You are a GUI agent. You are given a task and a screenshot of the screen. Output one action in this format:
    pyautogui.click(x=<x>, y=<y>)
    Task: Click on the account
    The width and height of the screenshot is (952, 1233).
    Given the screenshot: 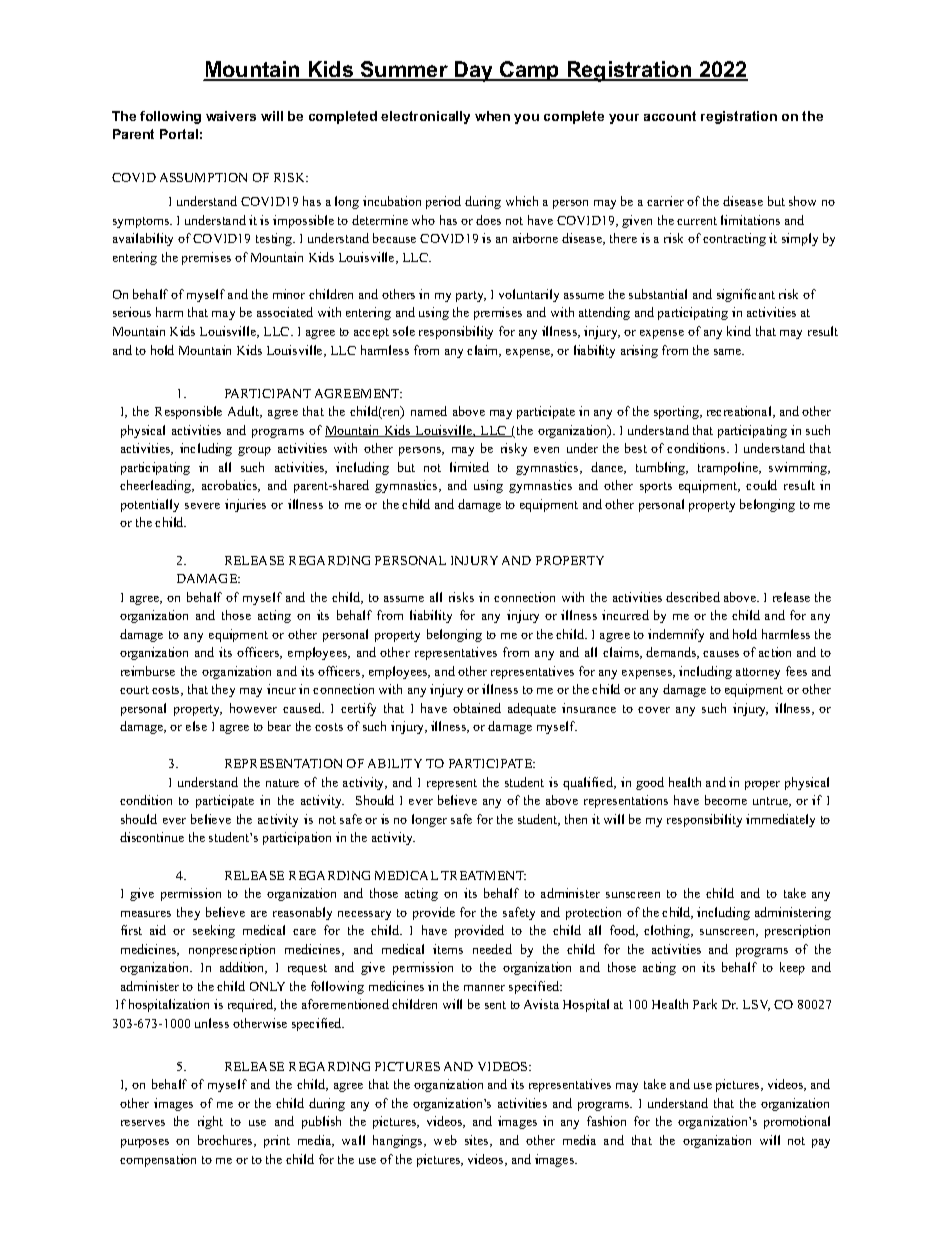 What is the action you would take?
    pyautogui.click(x=670, y=116)
